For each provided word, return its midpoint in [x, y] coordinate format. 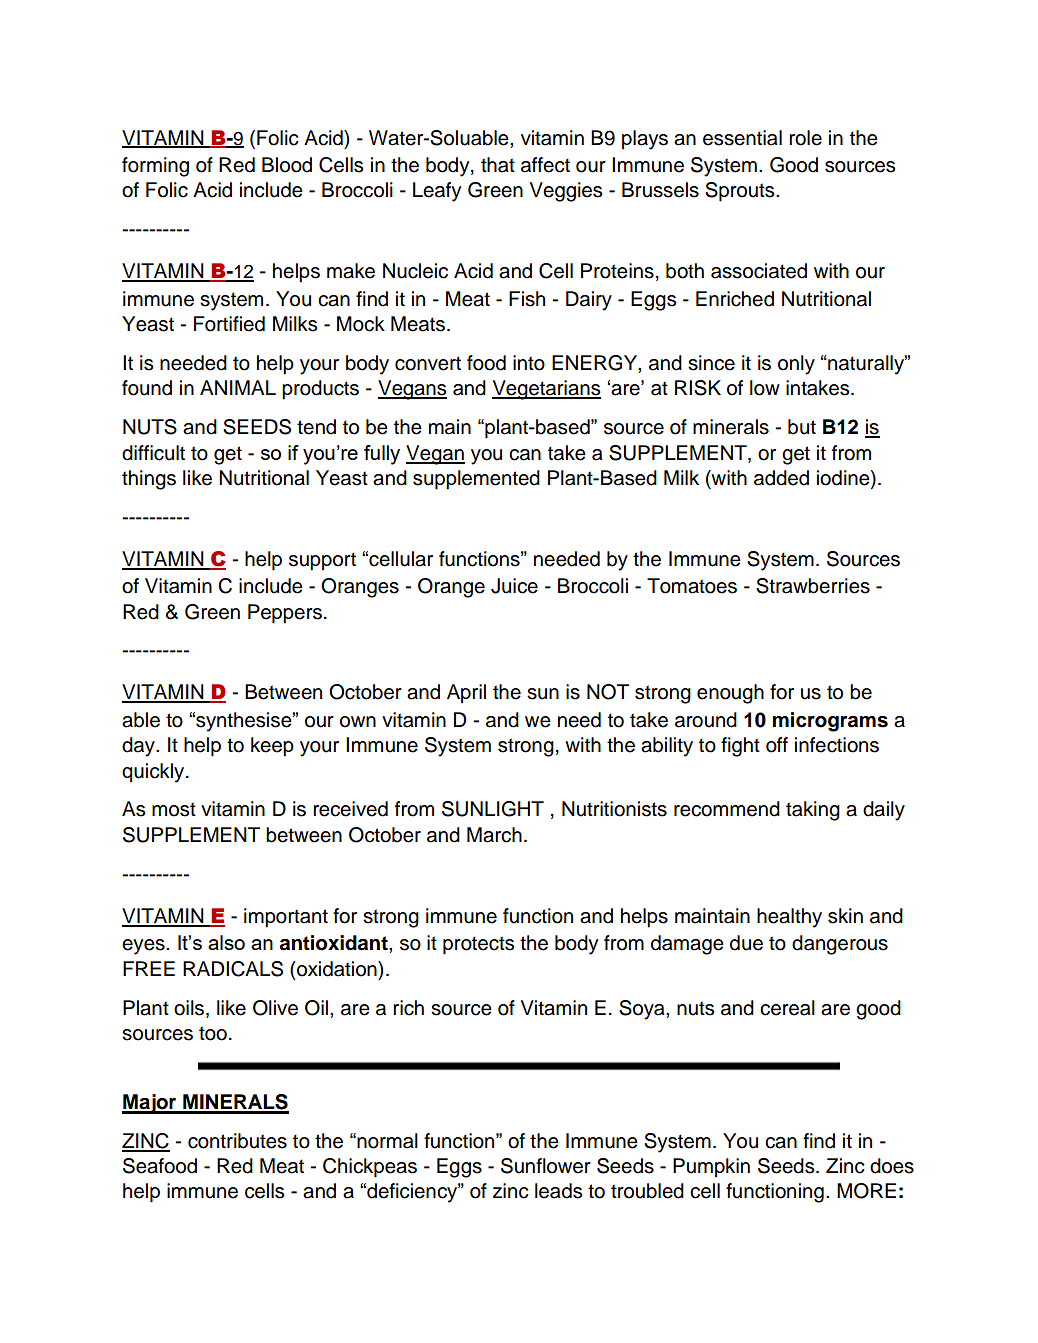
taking [813, 811]
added [781, 478]
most [174, 809]
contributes [237, 1141]
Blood [287, 165]
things [149, 480]
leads [558, 1191]
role [805, 138]
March [494, 835]
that [498, 165]
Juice [514, 586]
